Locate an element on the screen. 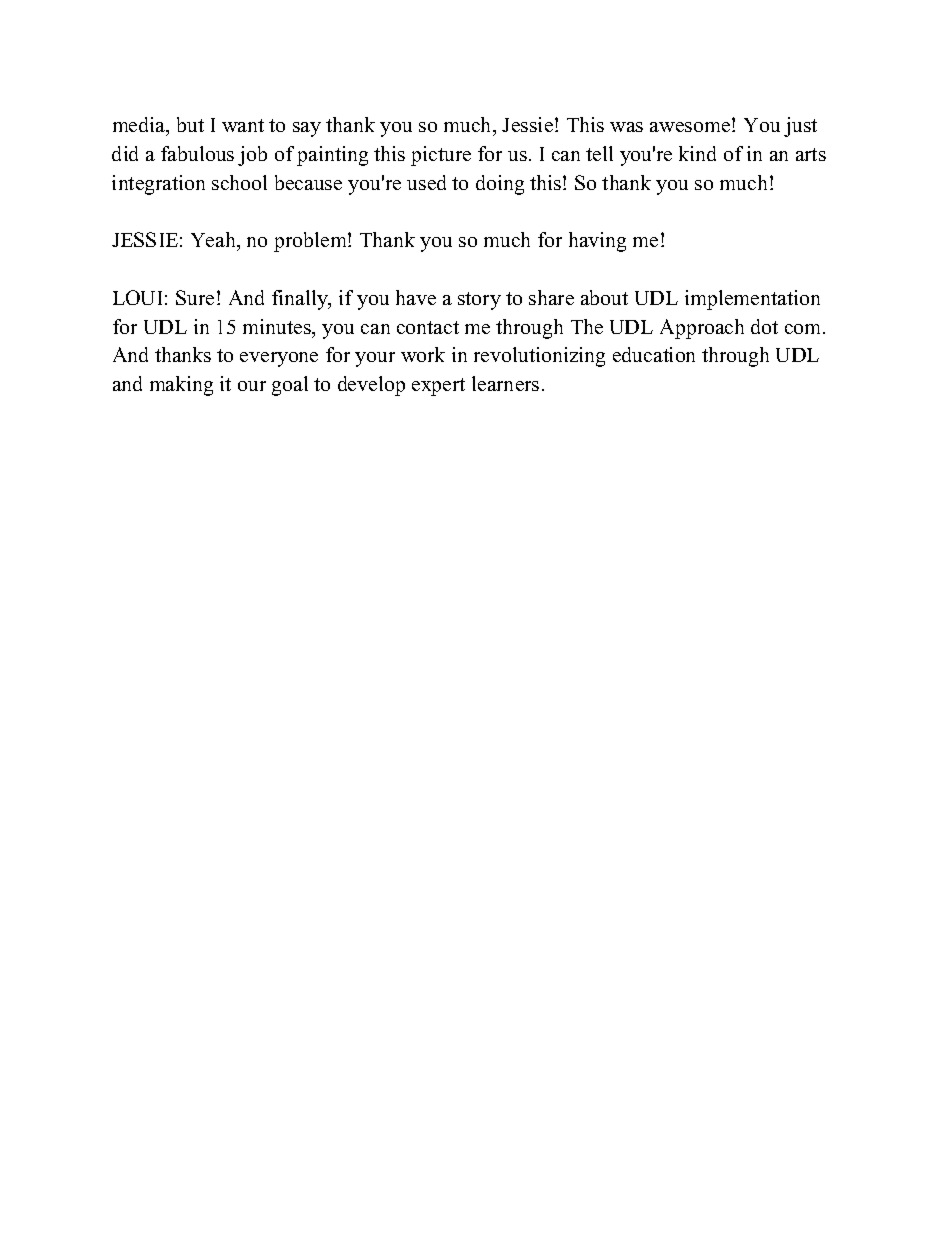 This screenshot has height=1233, width=952. implementation is located at coordinates (752, 300).
